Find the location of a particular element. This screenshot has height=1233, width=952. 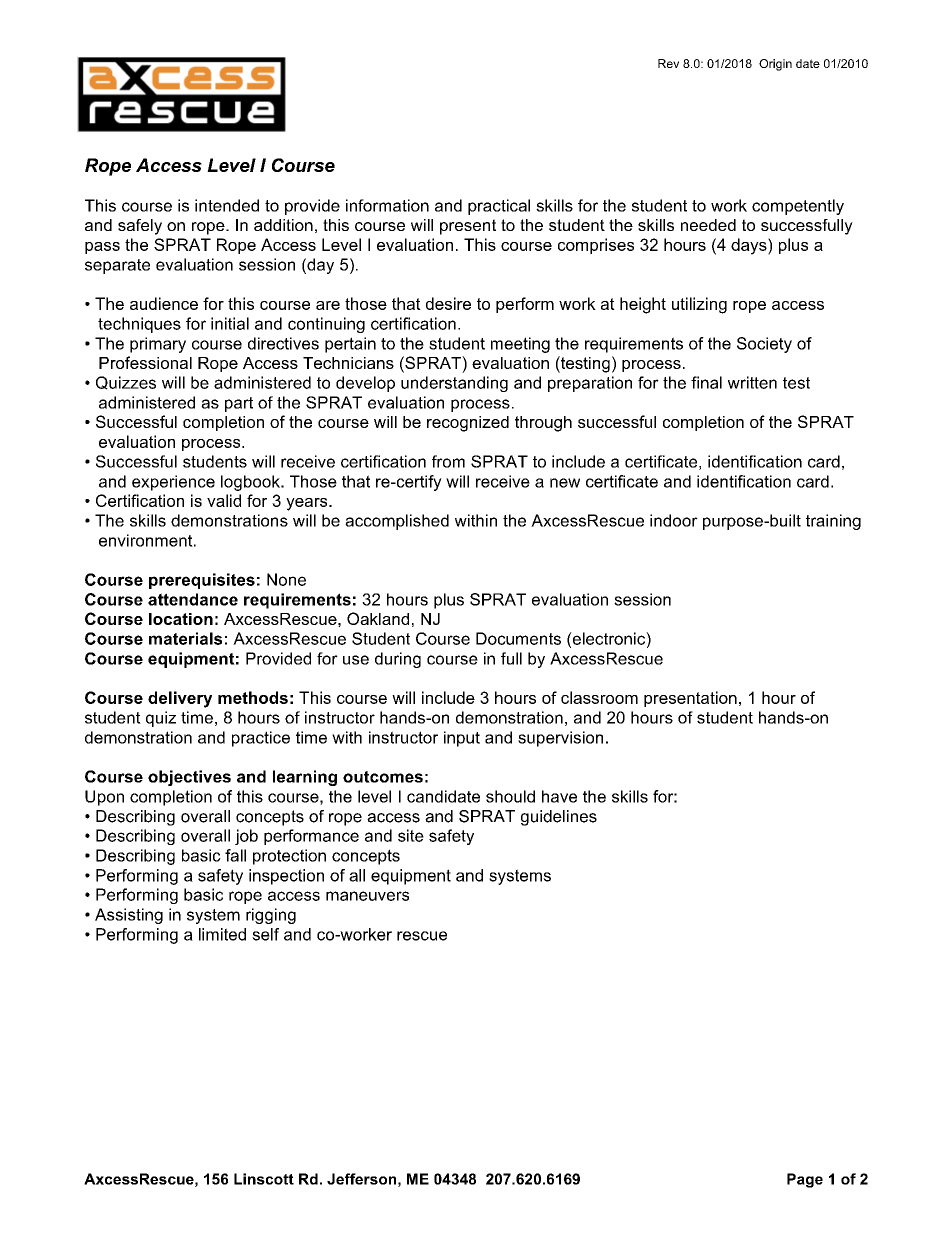

guidelines is located at coordinates (559, 818).
